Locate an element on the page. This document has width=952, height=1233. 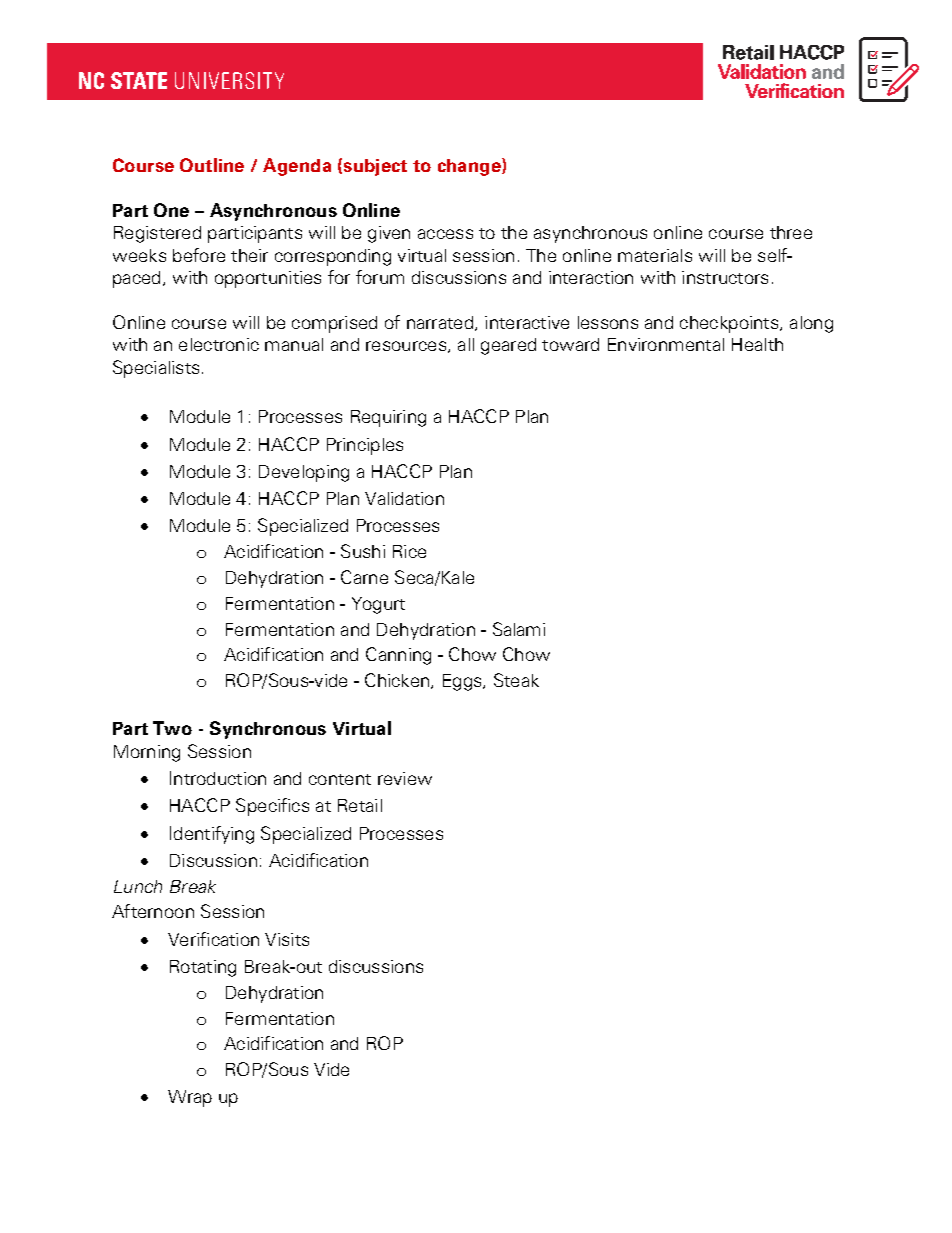
Wrap is located at coordinates (190, 1098).
